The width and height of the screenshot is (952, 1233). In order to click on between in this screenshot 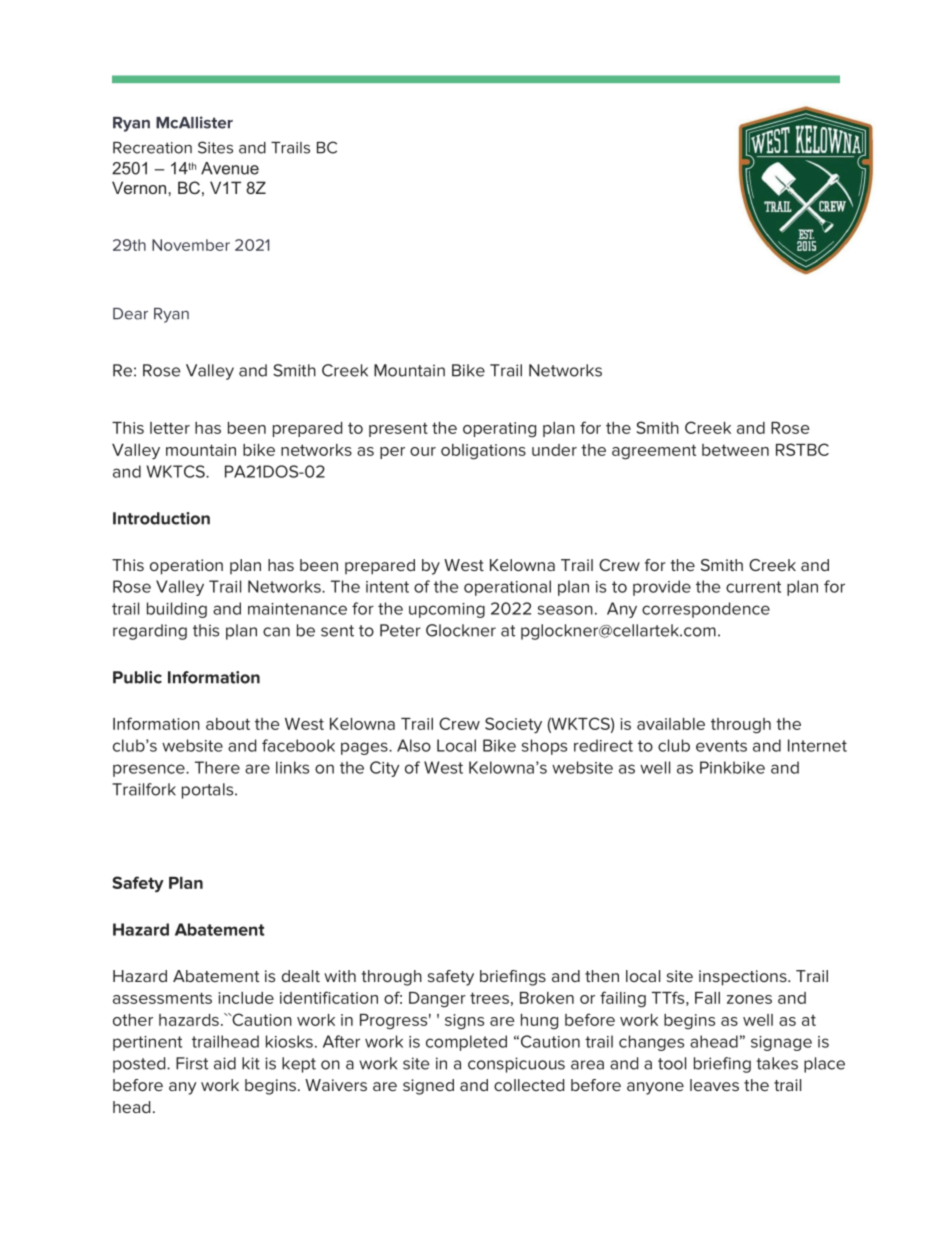, I will do `click(735, 450)`.
